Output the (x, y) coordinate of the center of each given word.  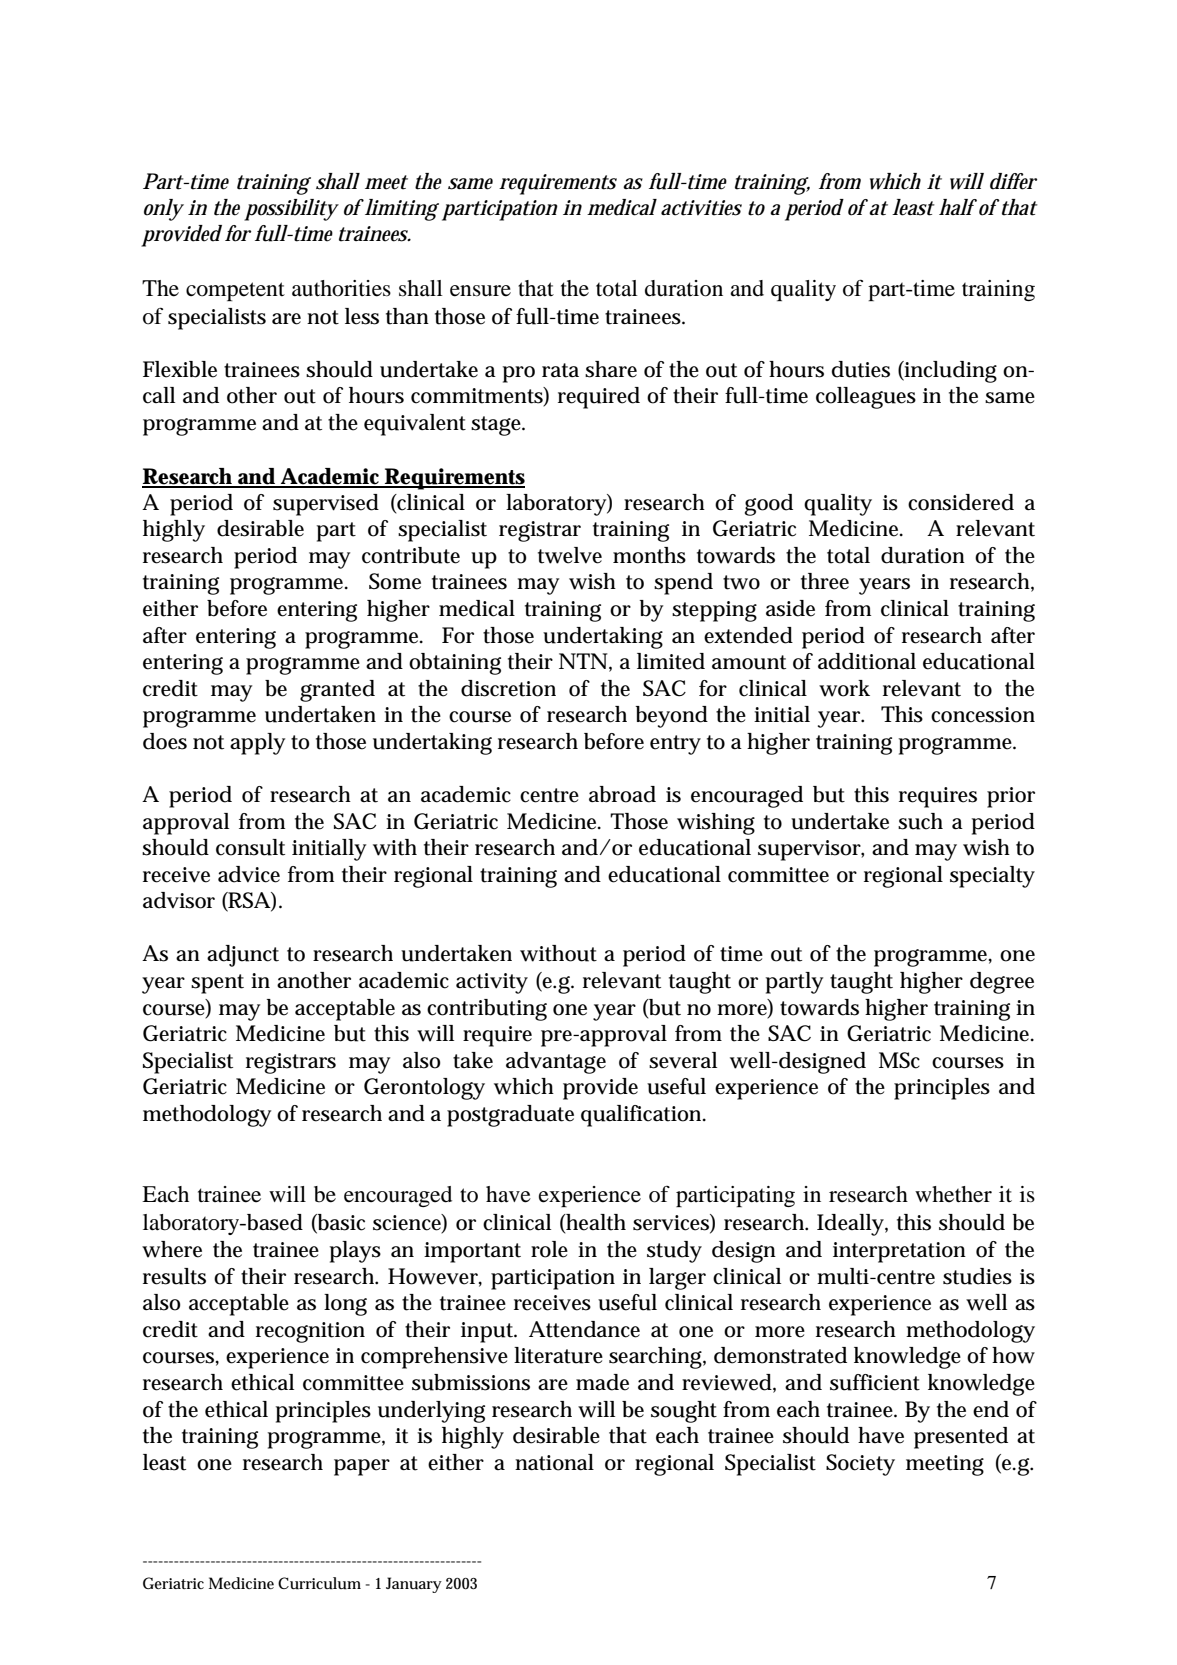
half (957, 207)
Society (860, 1465)
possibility (290, 210)
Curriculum (319, 1583)
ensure (480, 291)
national (554, 1462)
